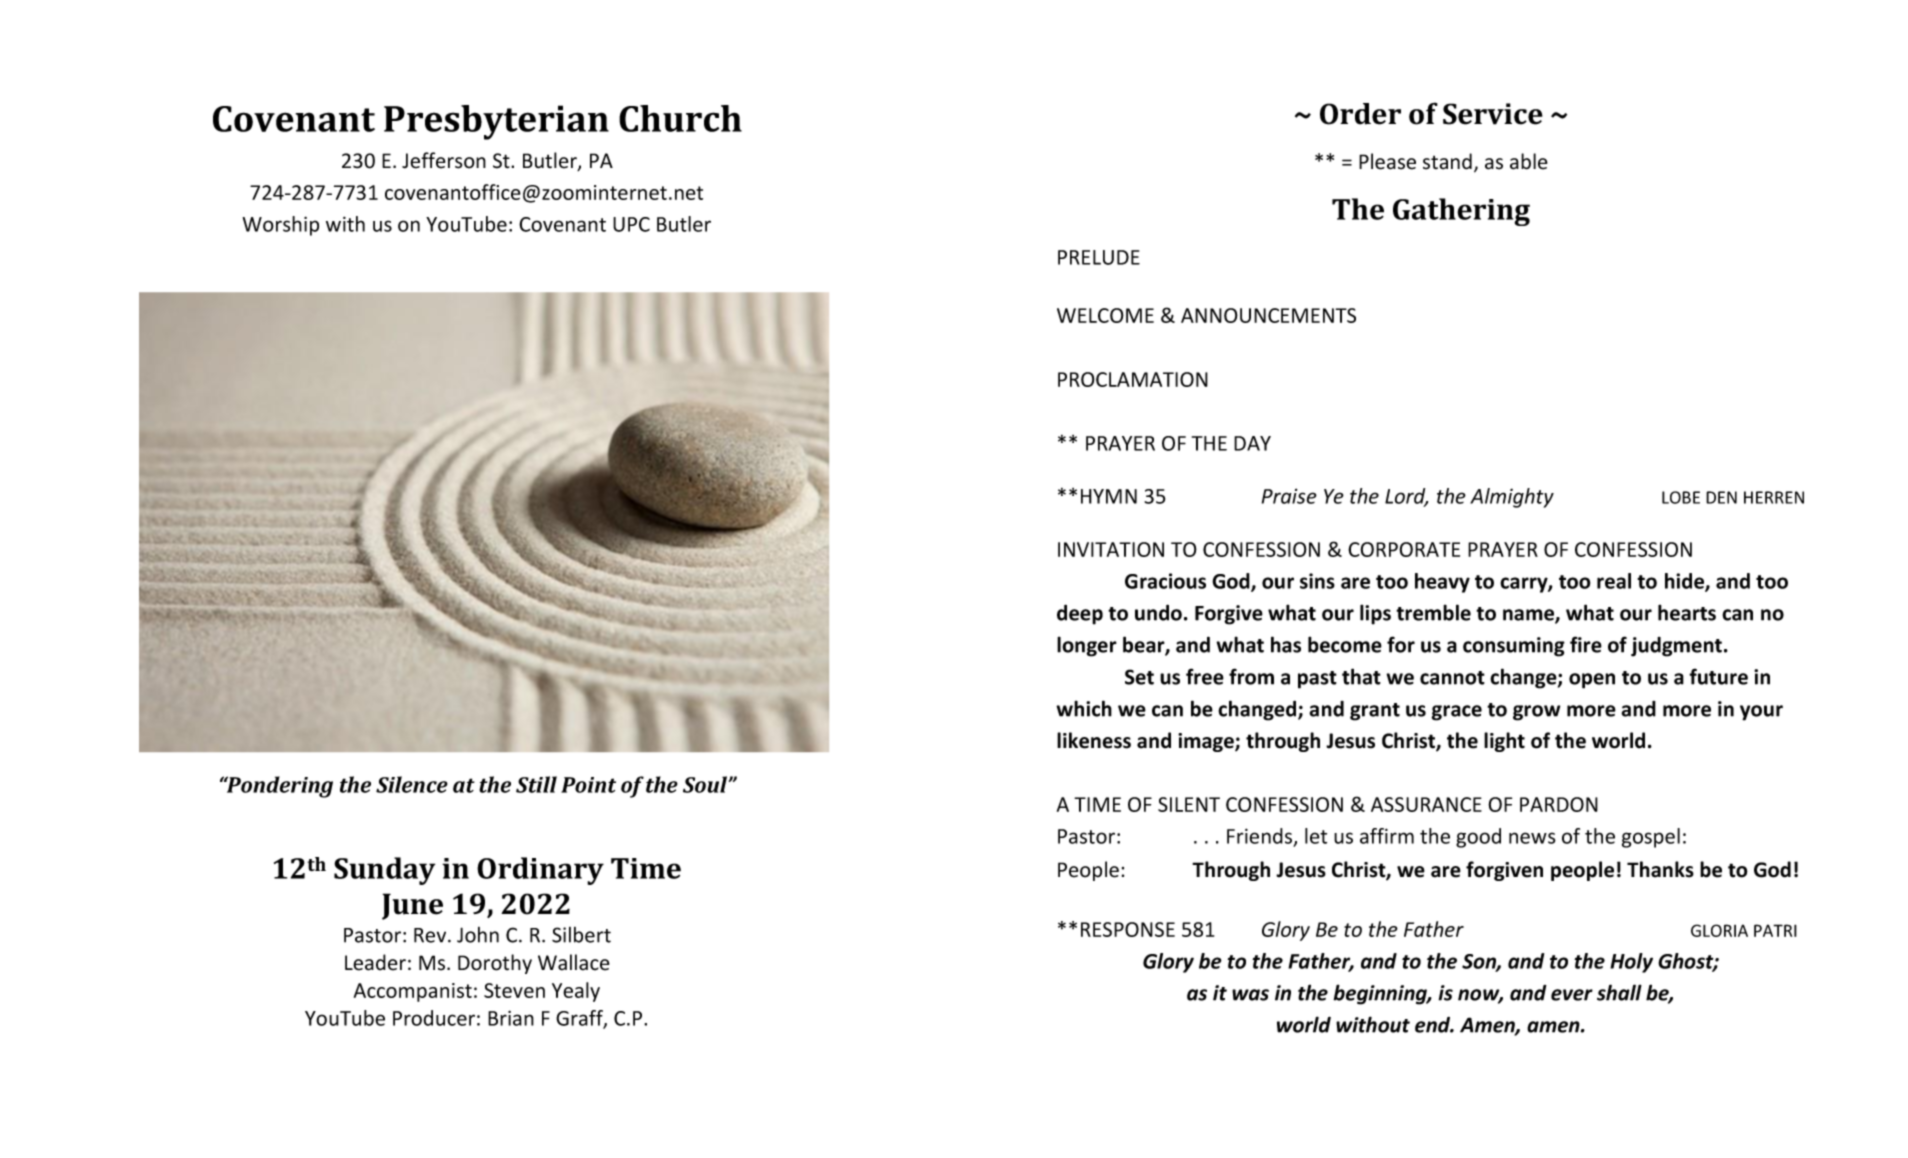 The image size is (1908, 1158). Describe the element at coordinates (444, 160) in the image. I see `Jefferson` at that location.
